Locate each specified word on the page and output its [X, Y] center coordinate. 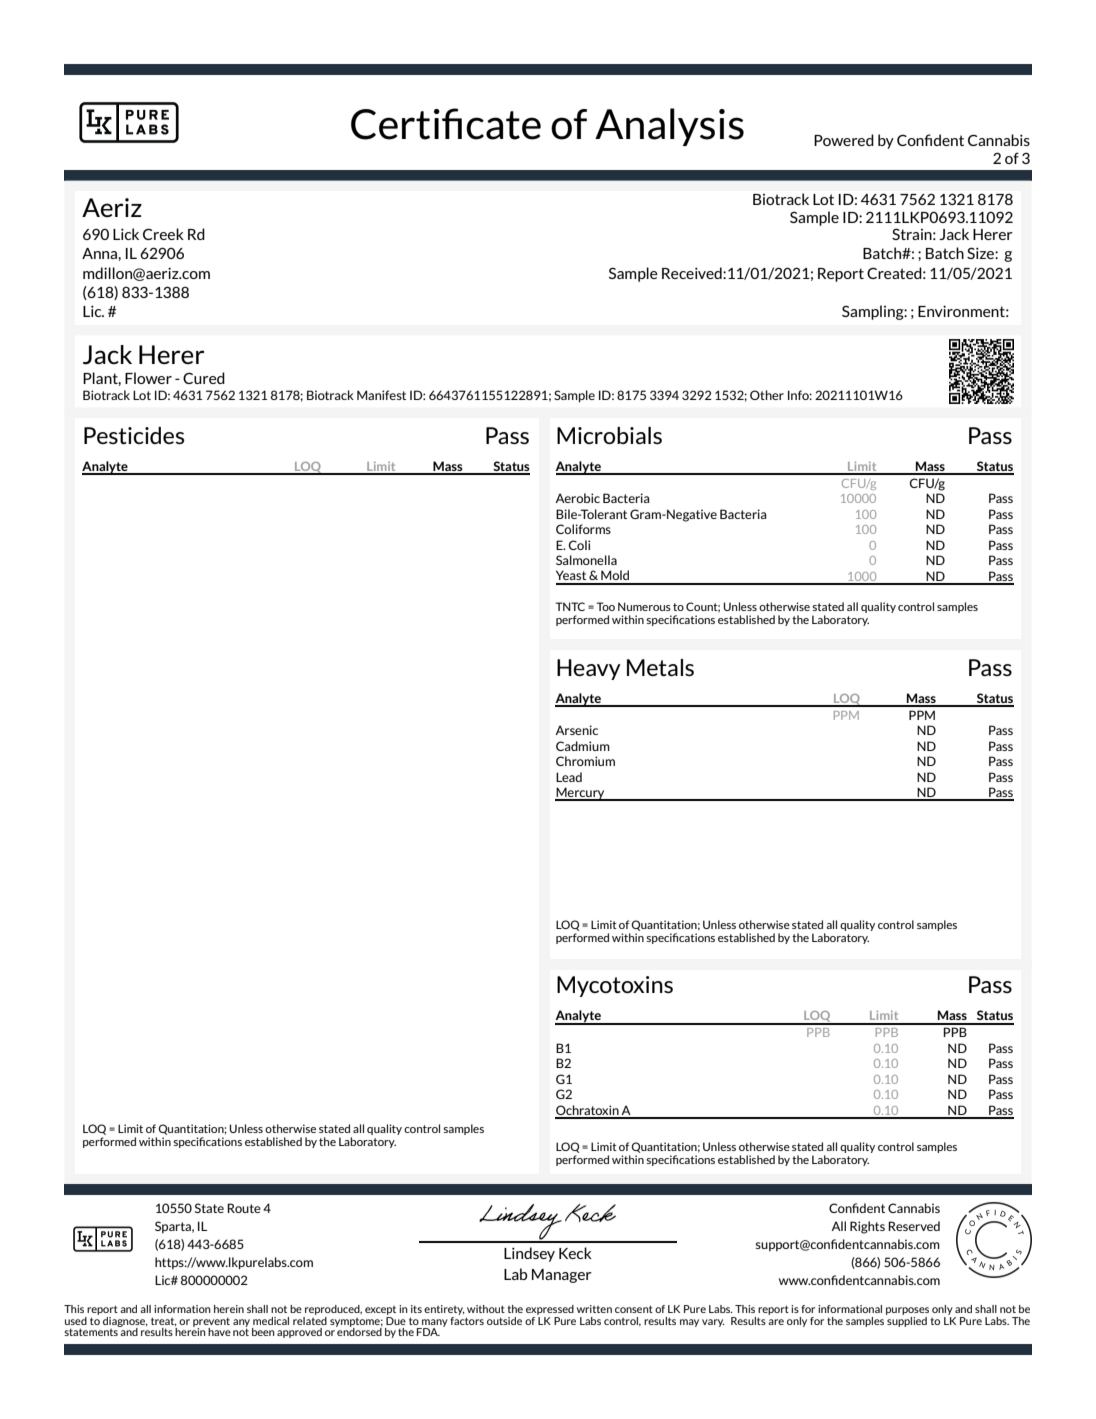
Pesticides [134, 435]
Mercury [581, 794]
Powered [844, 140]
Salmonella [586, 560]
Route [244, 1208]
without [486, 1309]
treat [164, 1321]
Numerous [644, 606]
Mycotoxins [615, 986]
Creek [163, 234]
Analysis [669, 127]
